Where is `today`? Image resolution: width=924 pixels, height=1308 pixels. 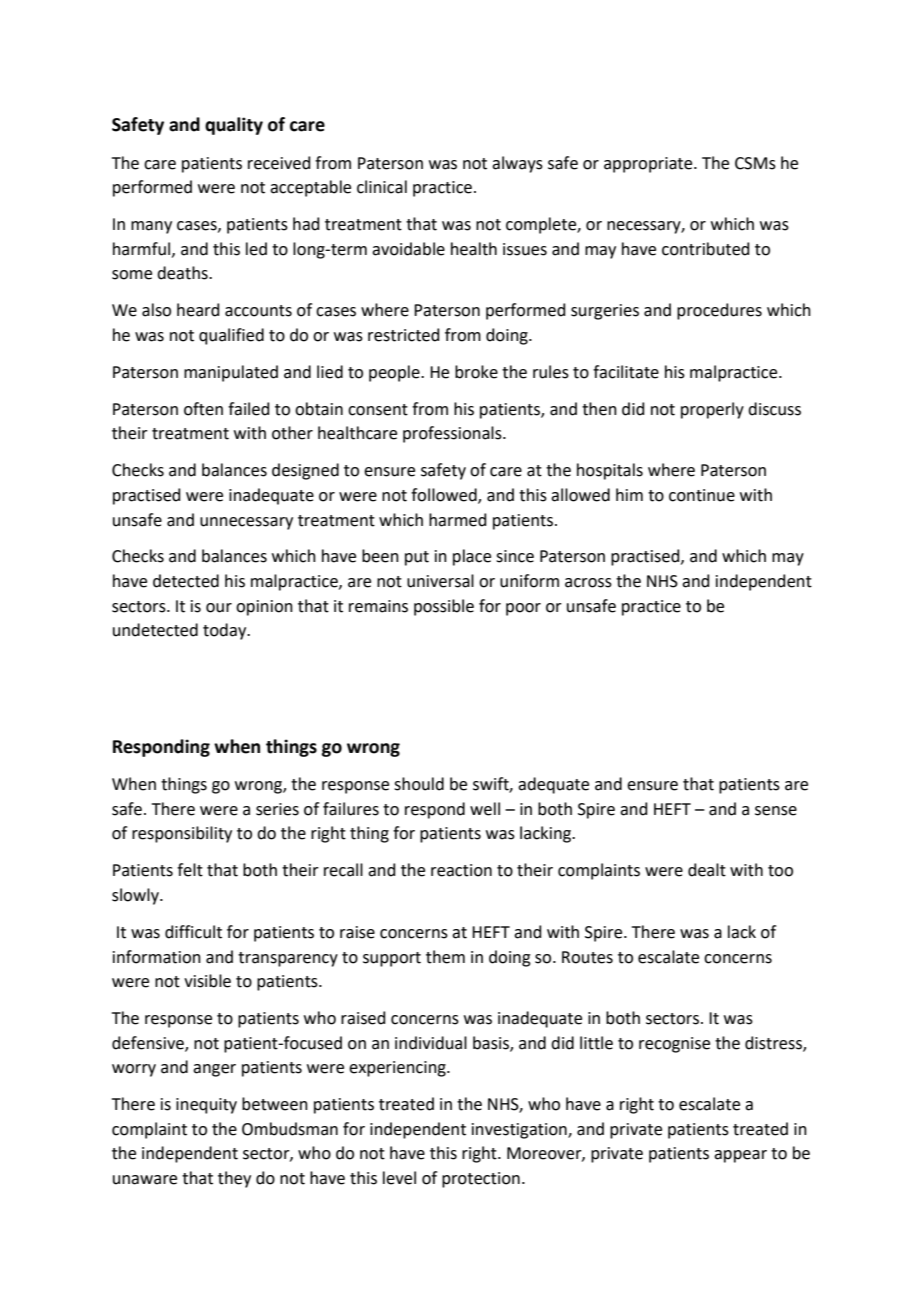 today is located at coordinates (226, 631).
